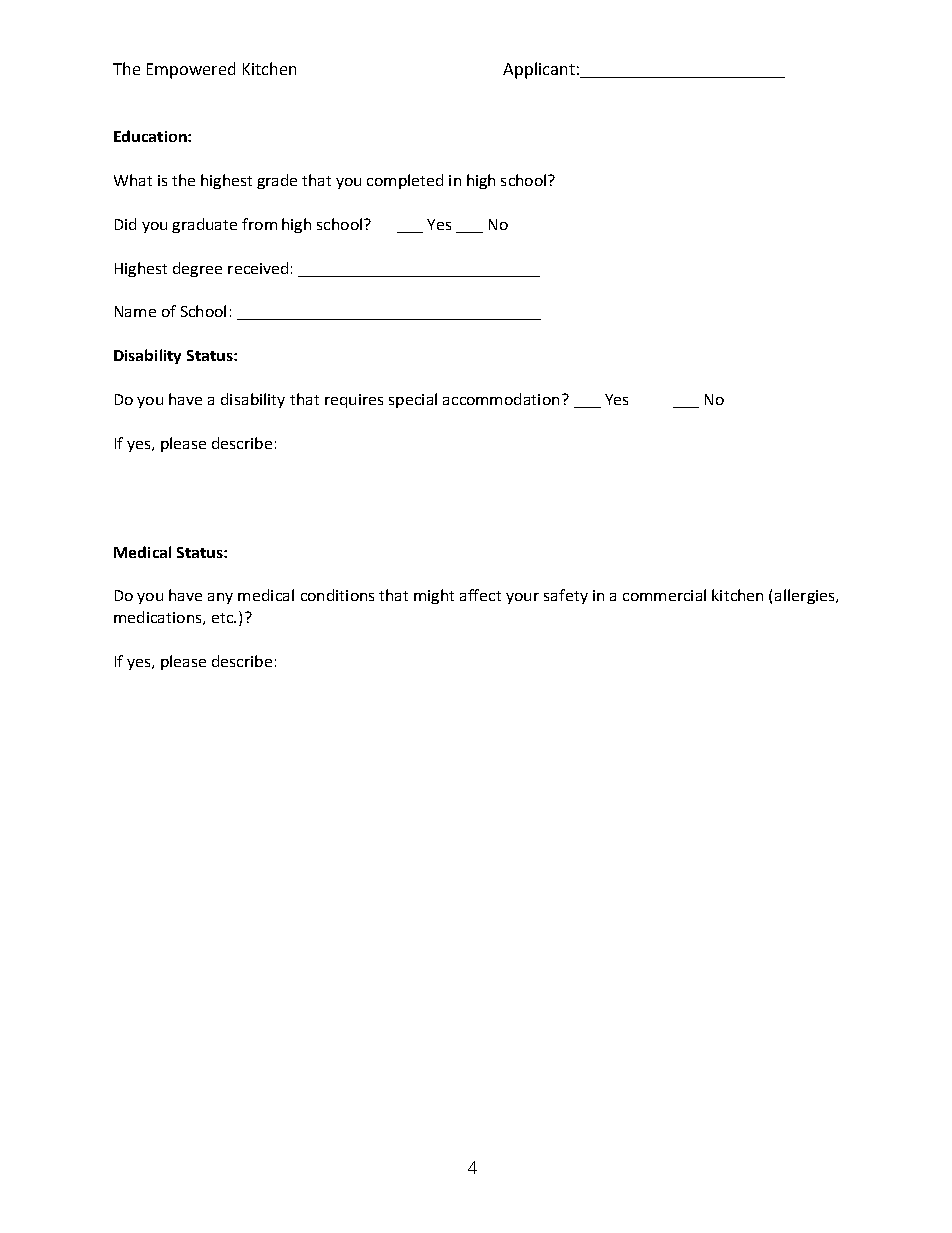  What do you see at coordinates (135, 311) in the screenshot?
I see `Name` at bounding box center [135, 311].
